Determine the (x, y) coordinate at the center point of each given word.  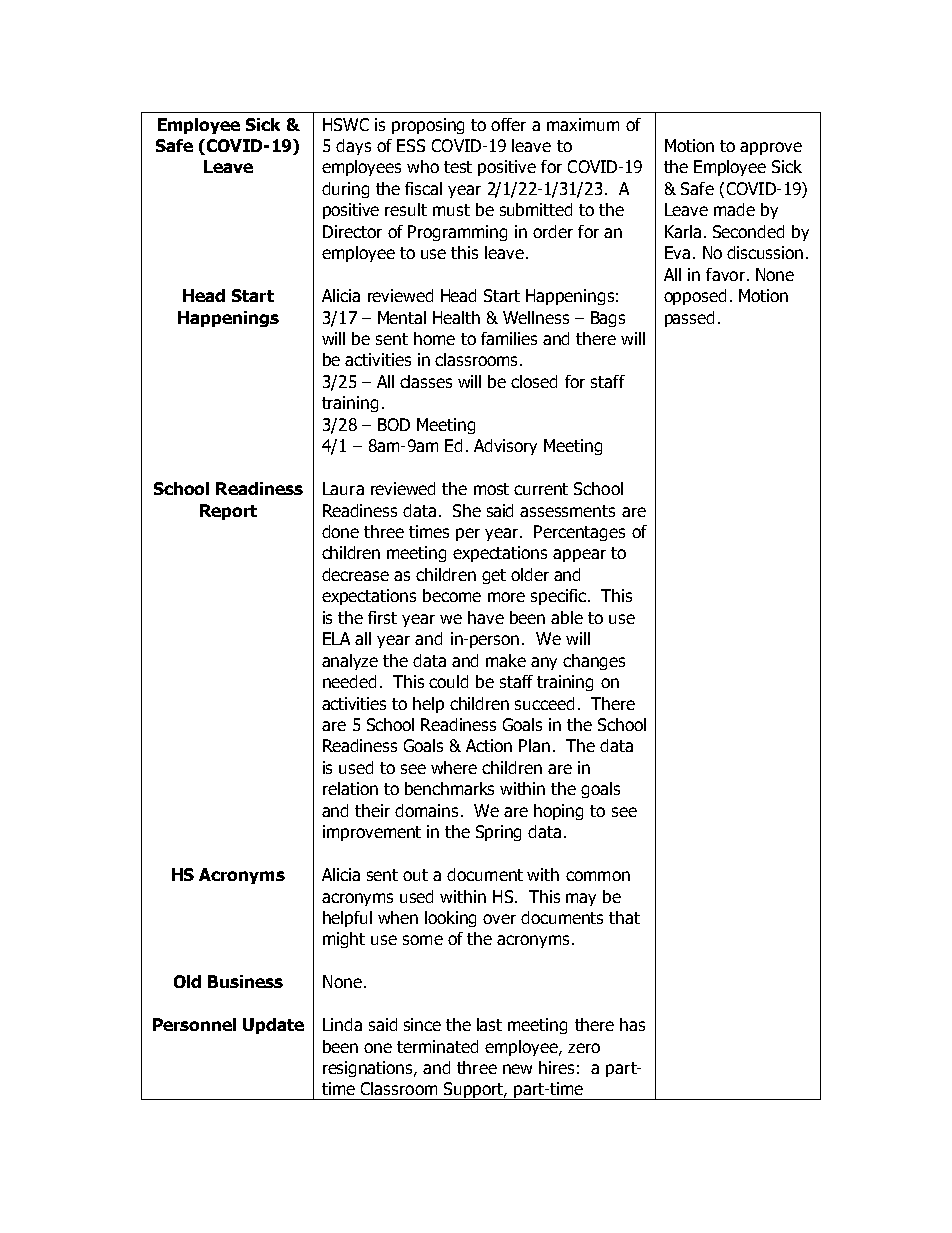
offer (508, 124)
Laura (343, 488)
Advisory (505, 447)
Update (273, 1026)
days (353, 147)
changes (594, 662)
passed (689, 319)
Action (489, 745)
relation (350, 788)
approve (771, 148)
